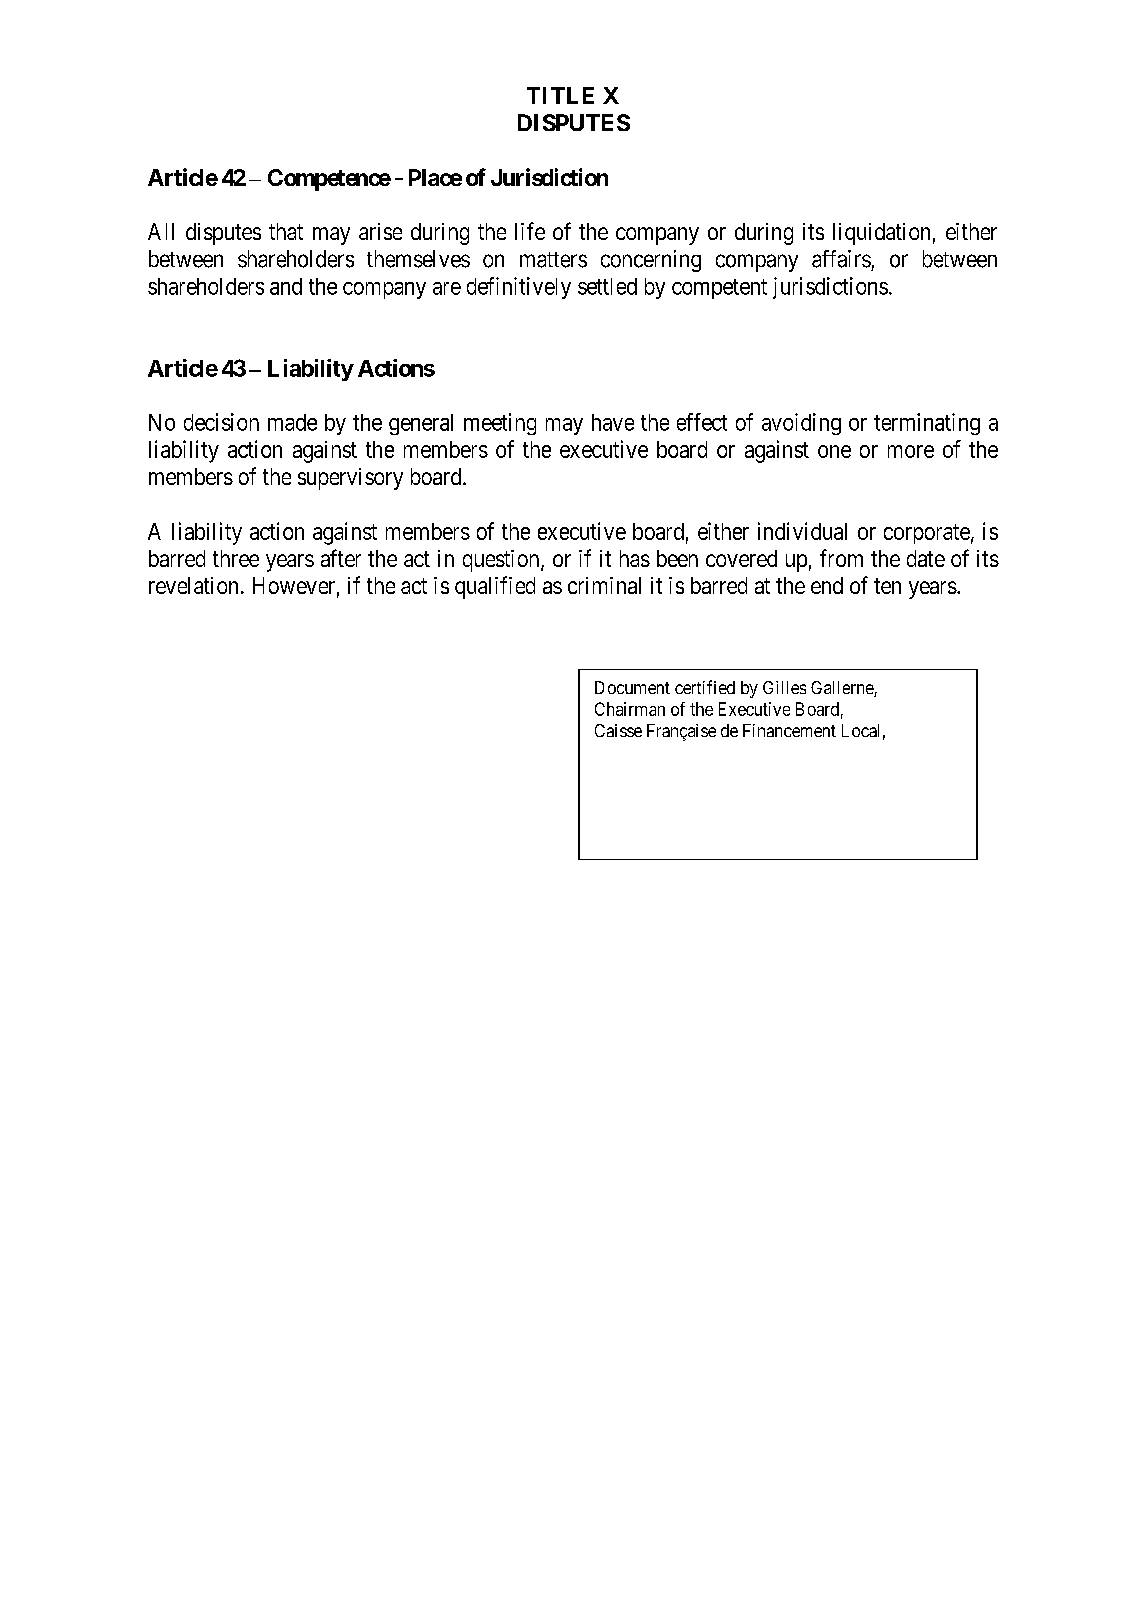 This screenshot has height=1620, width=1145. Describe the element at coordinates (841, 558) in the screenshot. I see `from` at that location.
